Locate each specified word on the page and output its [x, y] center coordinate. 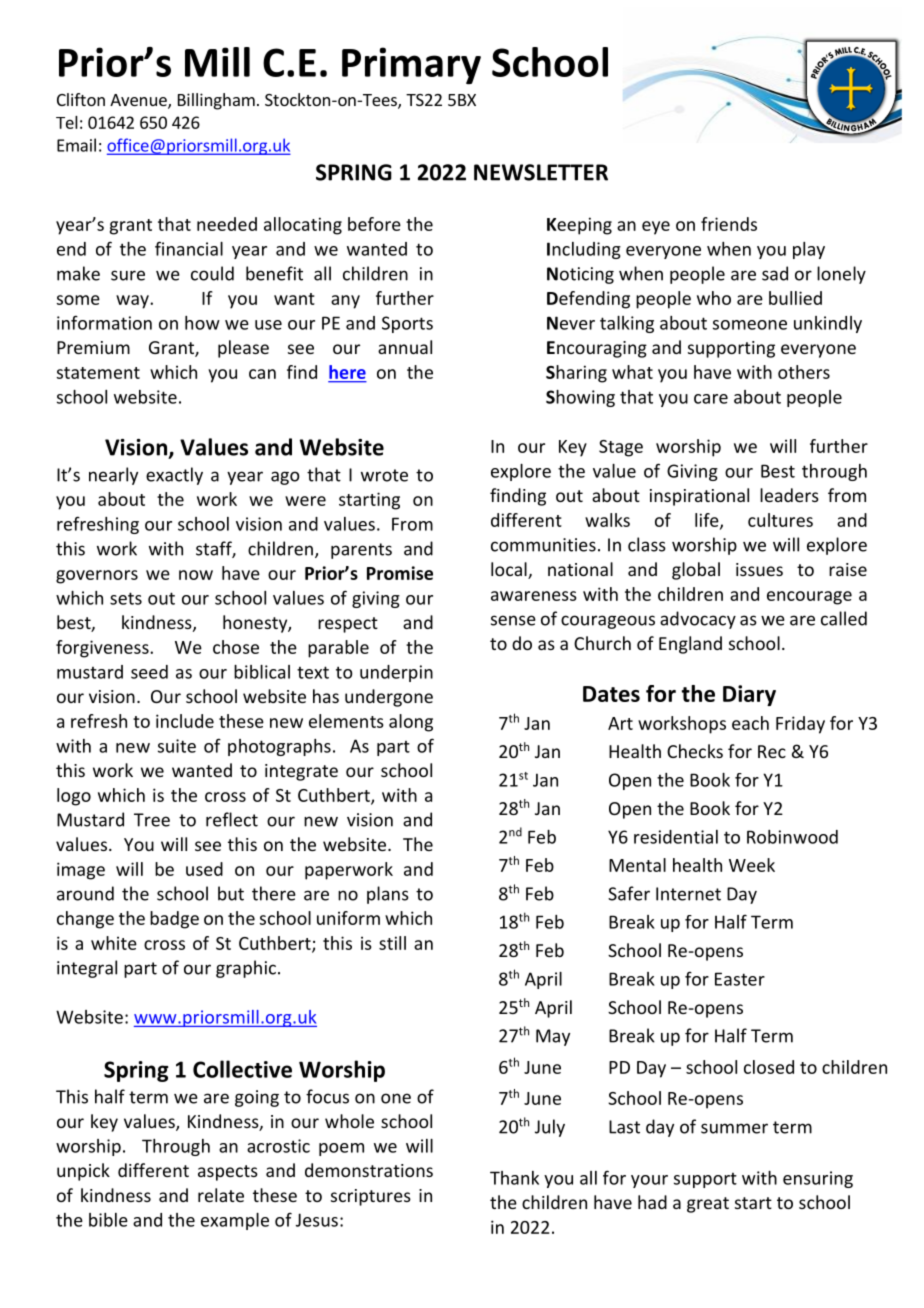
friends [729, 224]
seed [149, 672]
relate [221, 1195]
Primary [411, 66]
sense [513, 620]
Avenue [139, 101]
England [690, 645]
